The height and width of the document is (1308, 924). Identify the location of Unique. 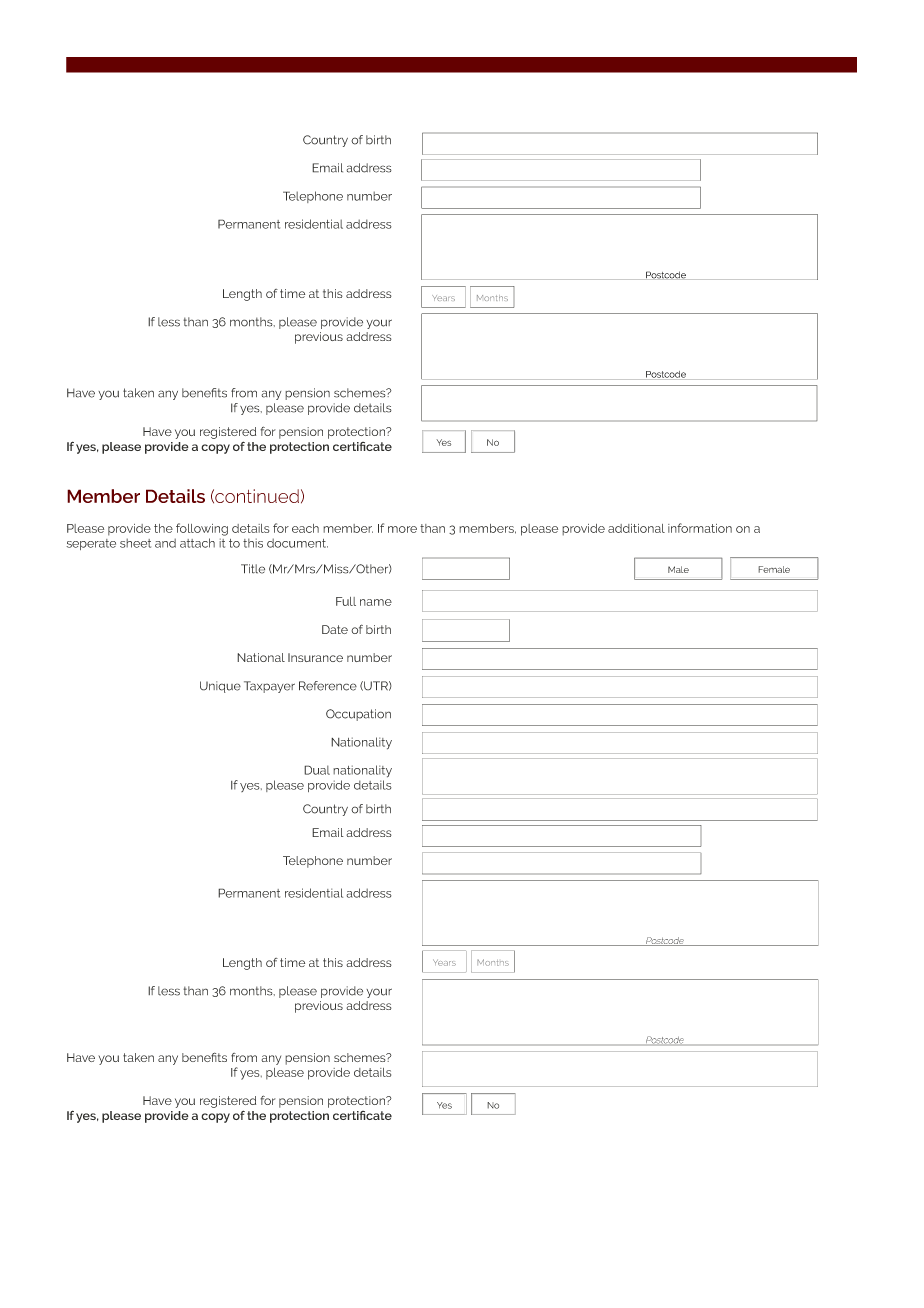
(220, 687).
